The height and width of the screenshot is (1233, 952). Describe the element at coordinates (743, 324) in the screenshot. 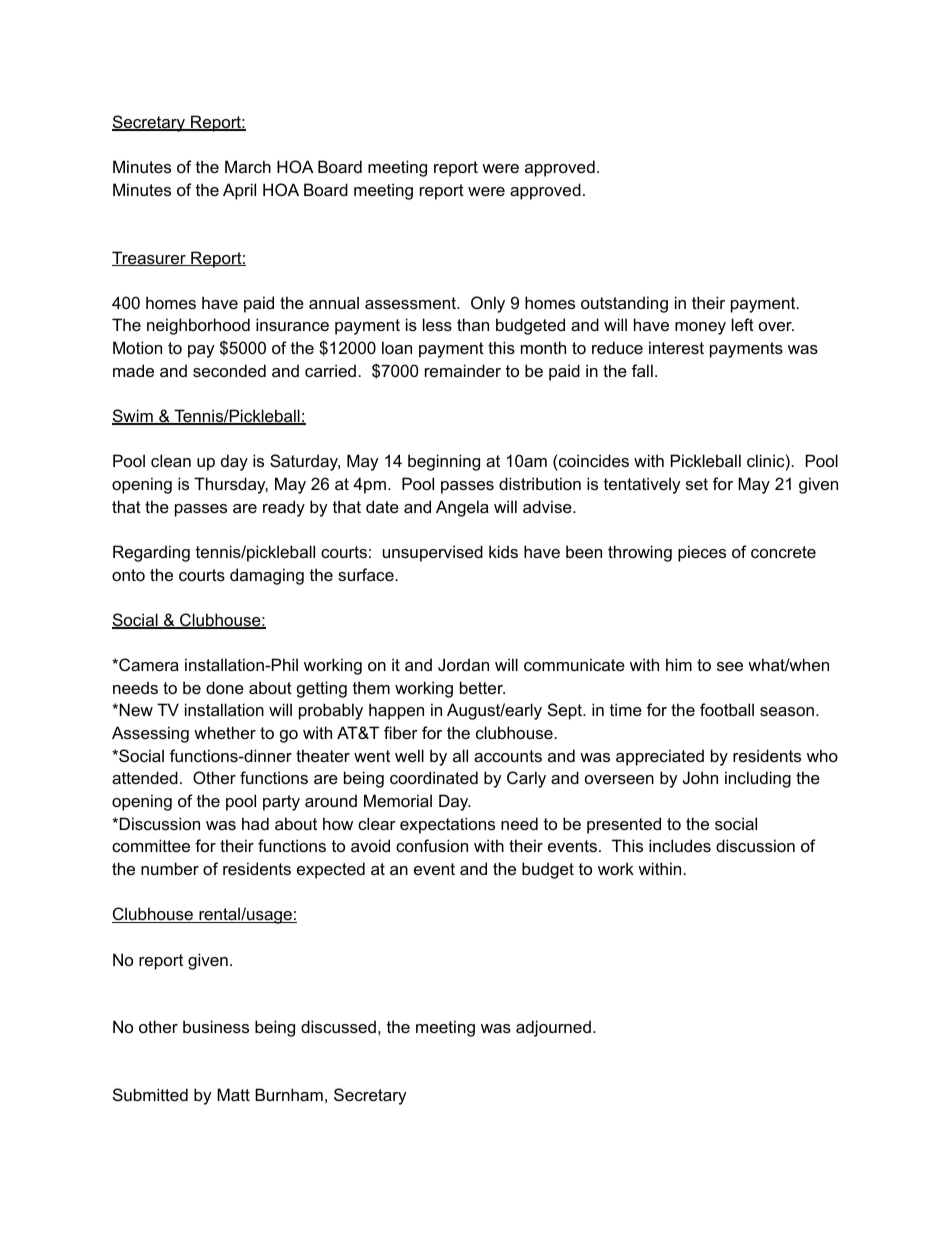

I see `left` at that location.
